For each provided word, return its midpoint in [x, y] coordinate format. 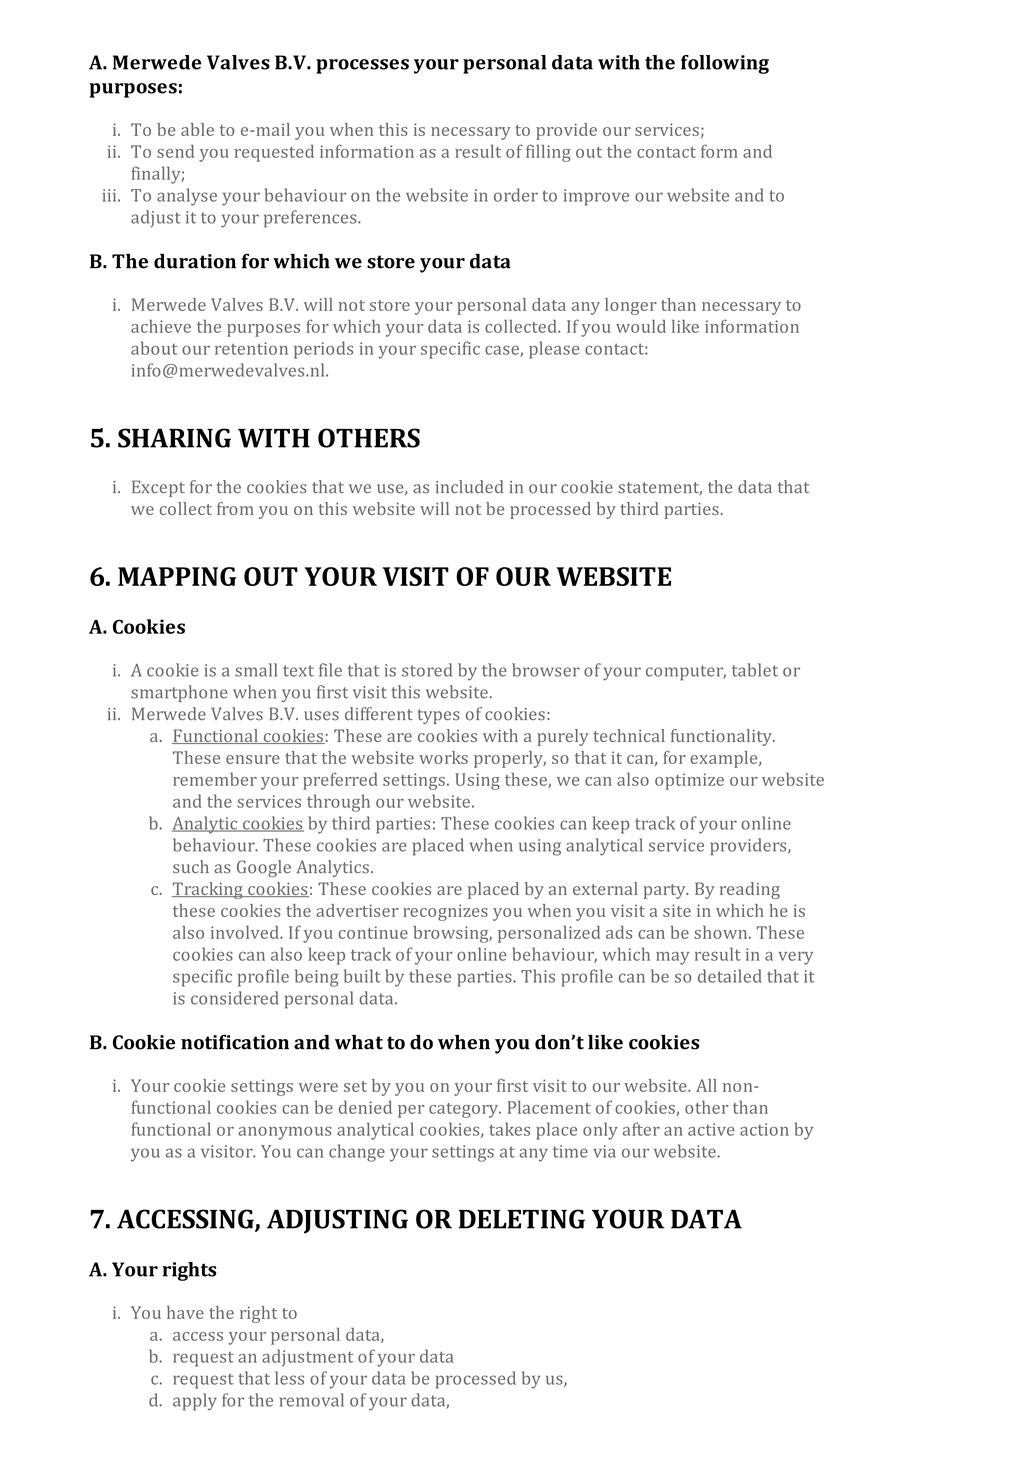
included [469, 486]
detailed [730, 976]
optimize [689, 781]
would [641, 326]
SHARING [174, 438]
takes [509, 1129]
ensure [253, 759]
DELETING [522, 1219]
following [725, 64]
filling [548, 153]
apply [195, 1402]
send [175, 151]
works [443, 757]
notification [235, 1042]
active [711, 1129]
